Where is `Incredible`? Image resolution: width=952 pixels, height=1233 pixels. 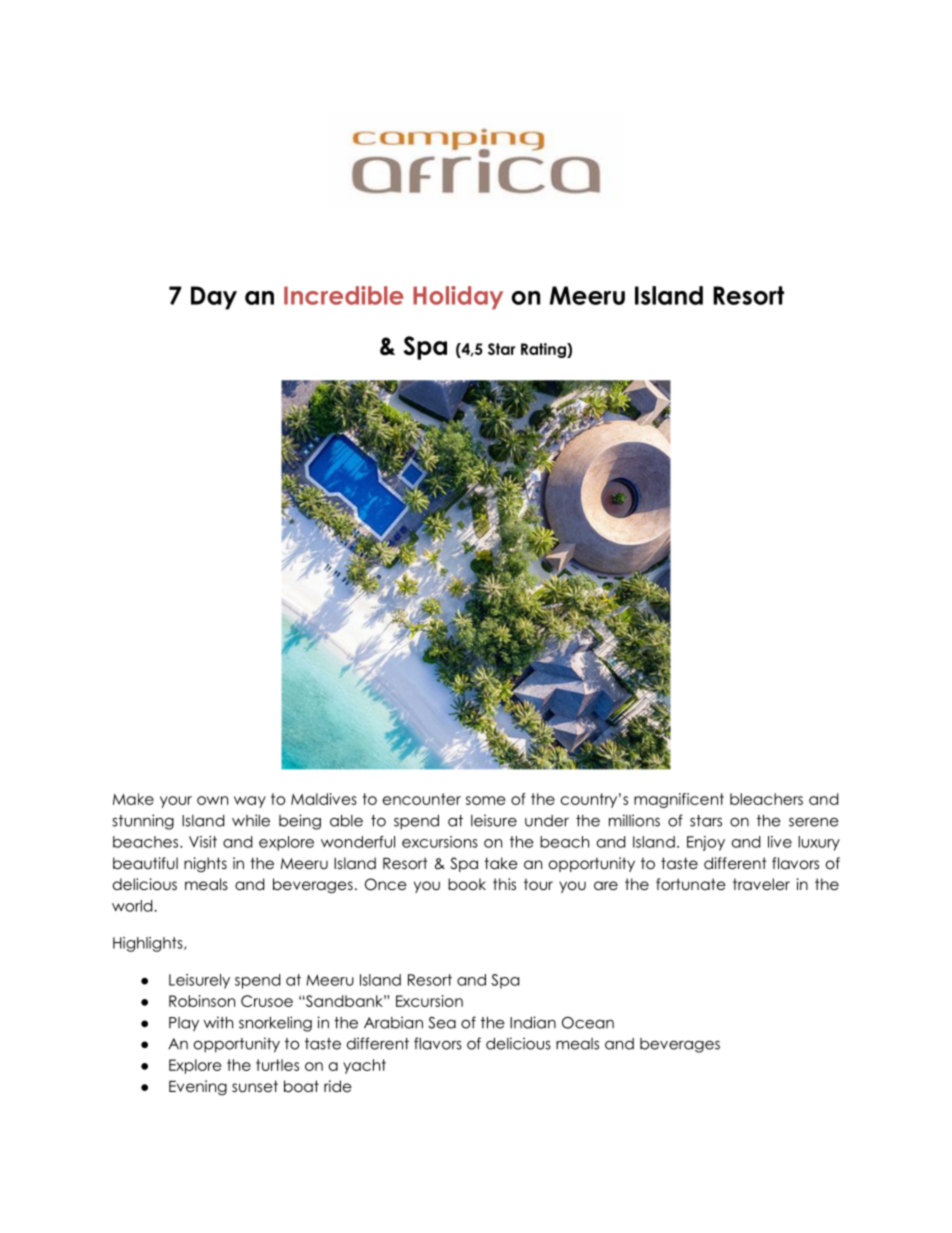 Incredible is located at coordinates (344, 295).
